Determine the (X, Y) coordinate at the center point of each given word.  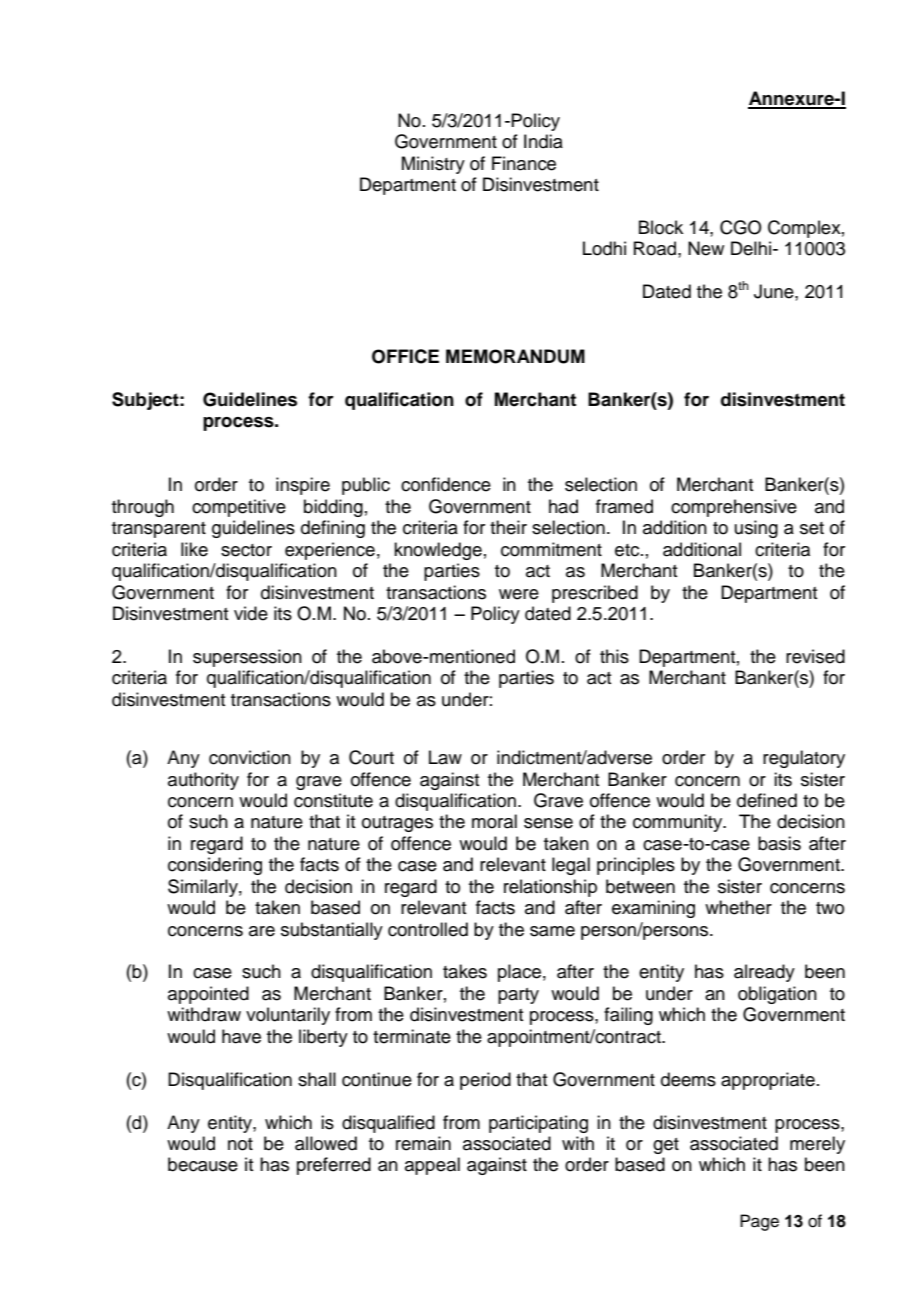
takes (465, 971)
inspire (303, 486)
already (764, 973)
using (756, 529)
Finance (524, 163)
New (706, 248)
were (519, 594)
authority (203, 781)
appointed (208, 995)
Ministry (433, 165)
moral (494, 821)
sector (246, 550)
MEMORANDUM (515, 356)
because (203, 1164)
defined (767, 800)
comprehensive (734, 508)
